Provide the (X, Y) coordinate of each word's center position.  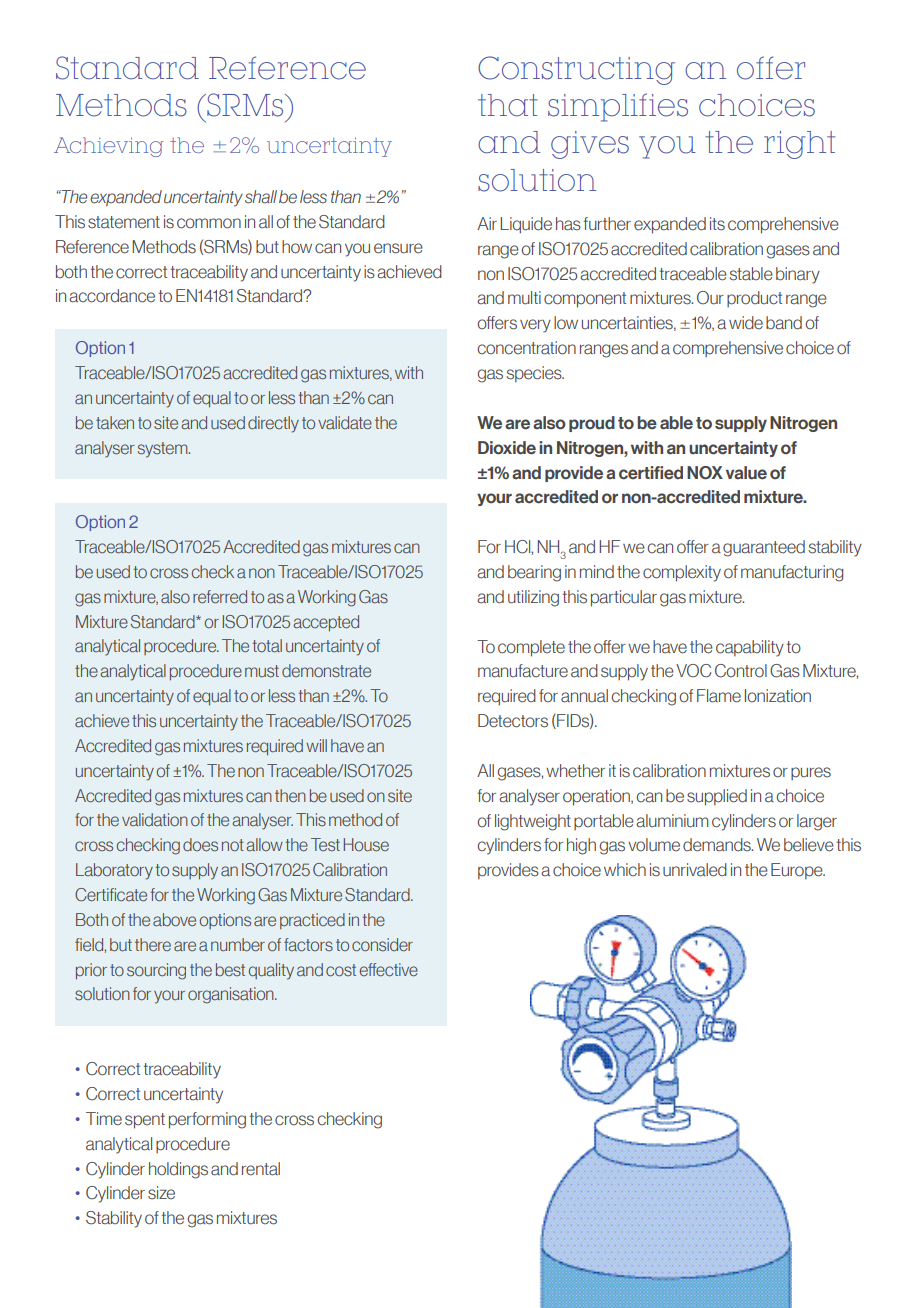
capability (750, 648)
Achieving (109, 147)
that (508, 105)
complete (531, 648)
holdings (178, 1170)
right (799, 145)
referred (220, 596)
